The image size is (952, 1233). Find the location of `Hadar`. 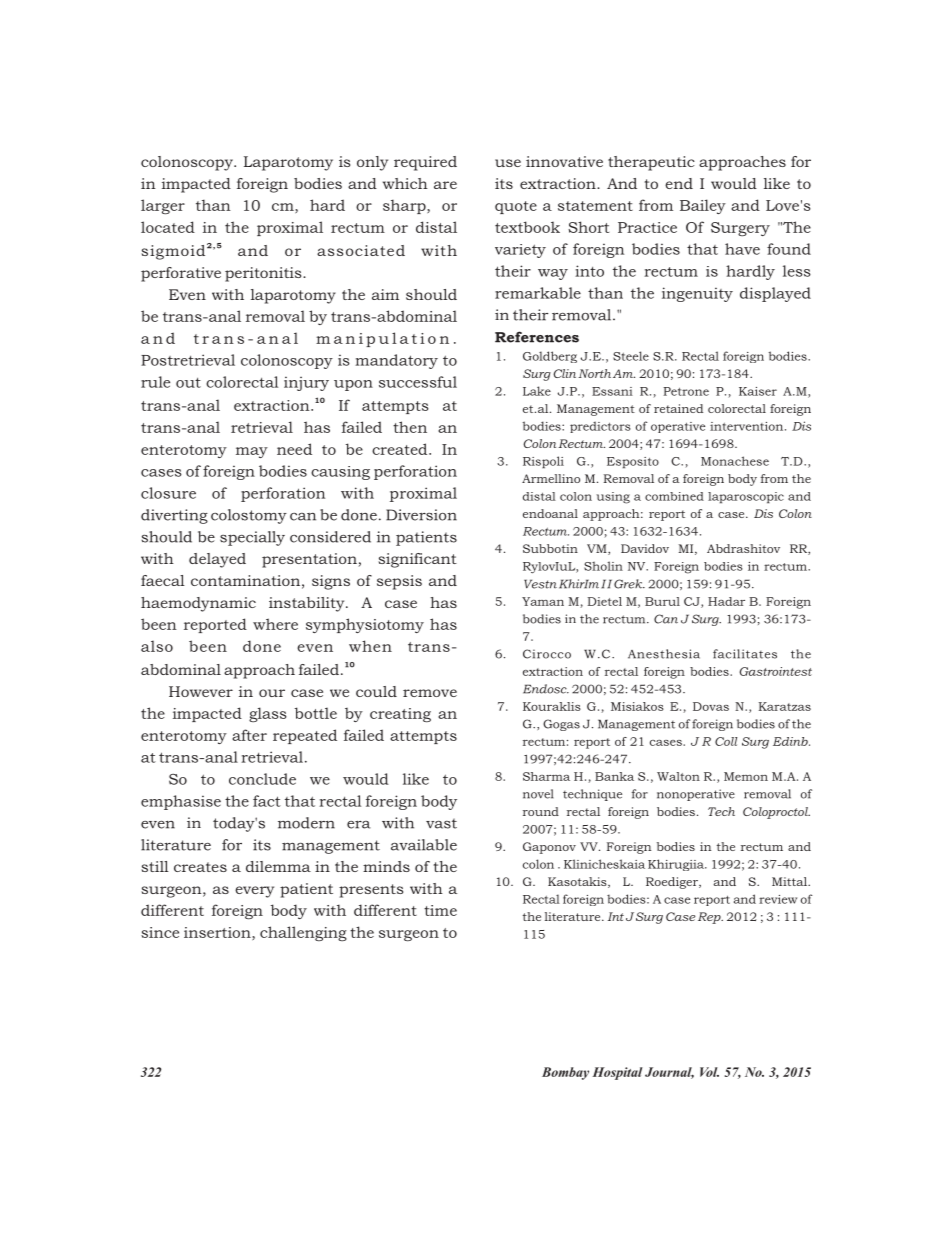

Hadar is located at coordinates (726, 601).
